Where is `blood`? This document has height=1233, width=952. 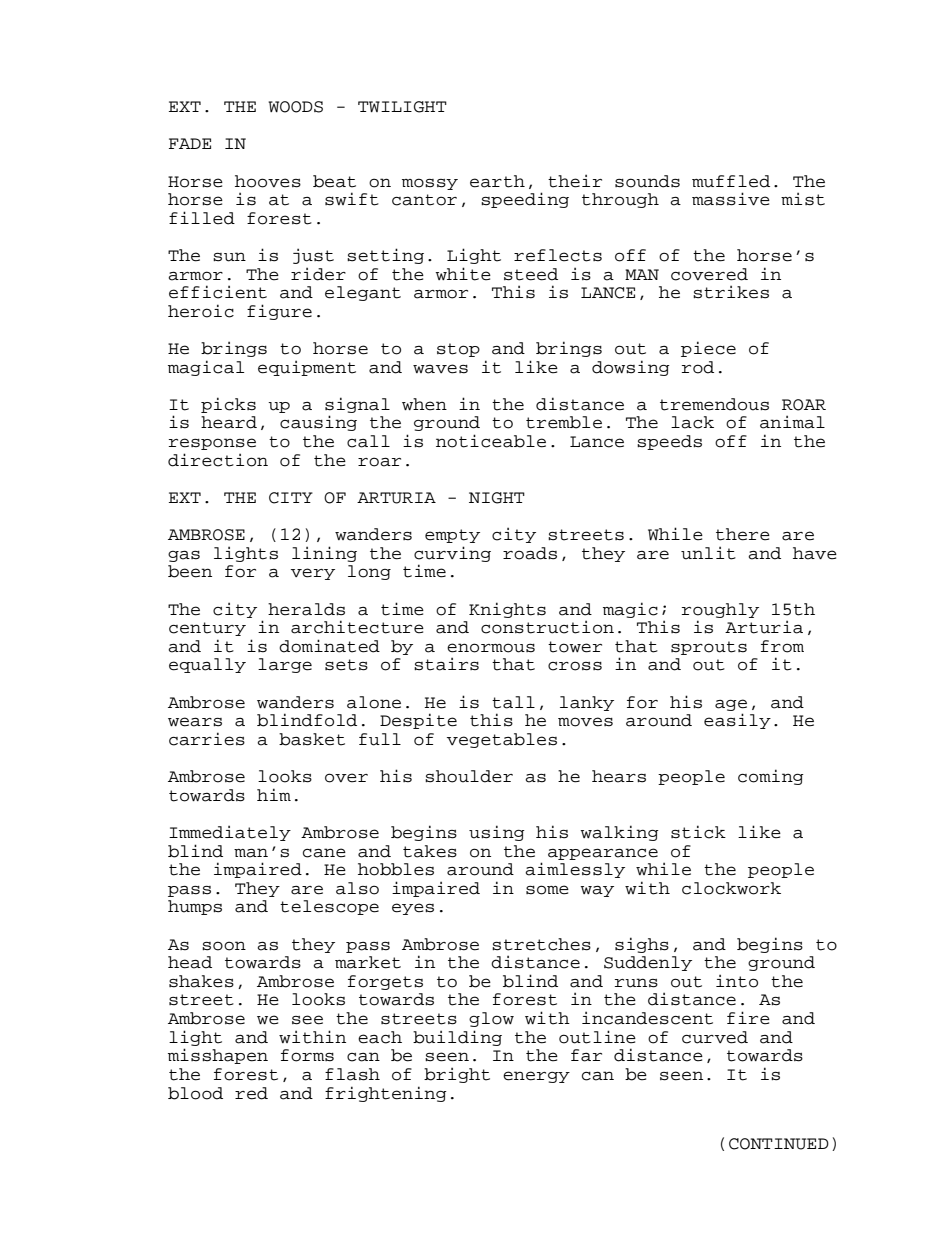 blood is located at coordinates (195, 1093).
